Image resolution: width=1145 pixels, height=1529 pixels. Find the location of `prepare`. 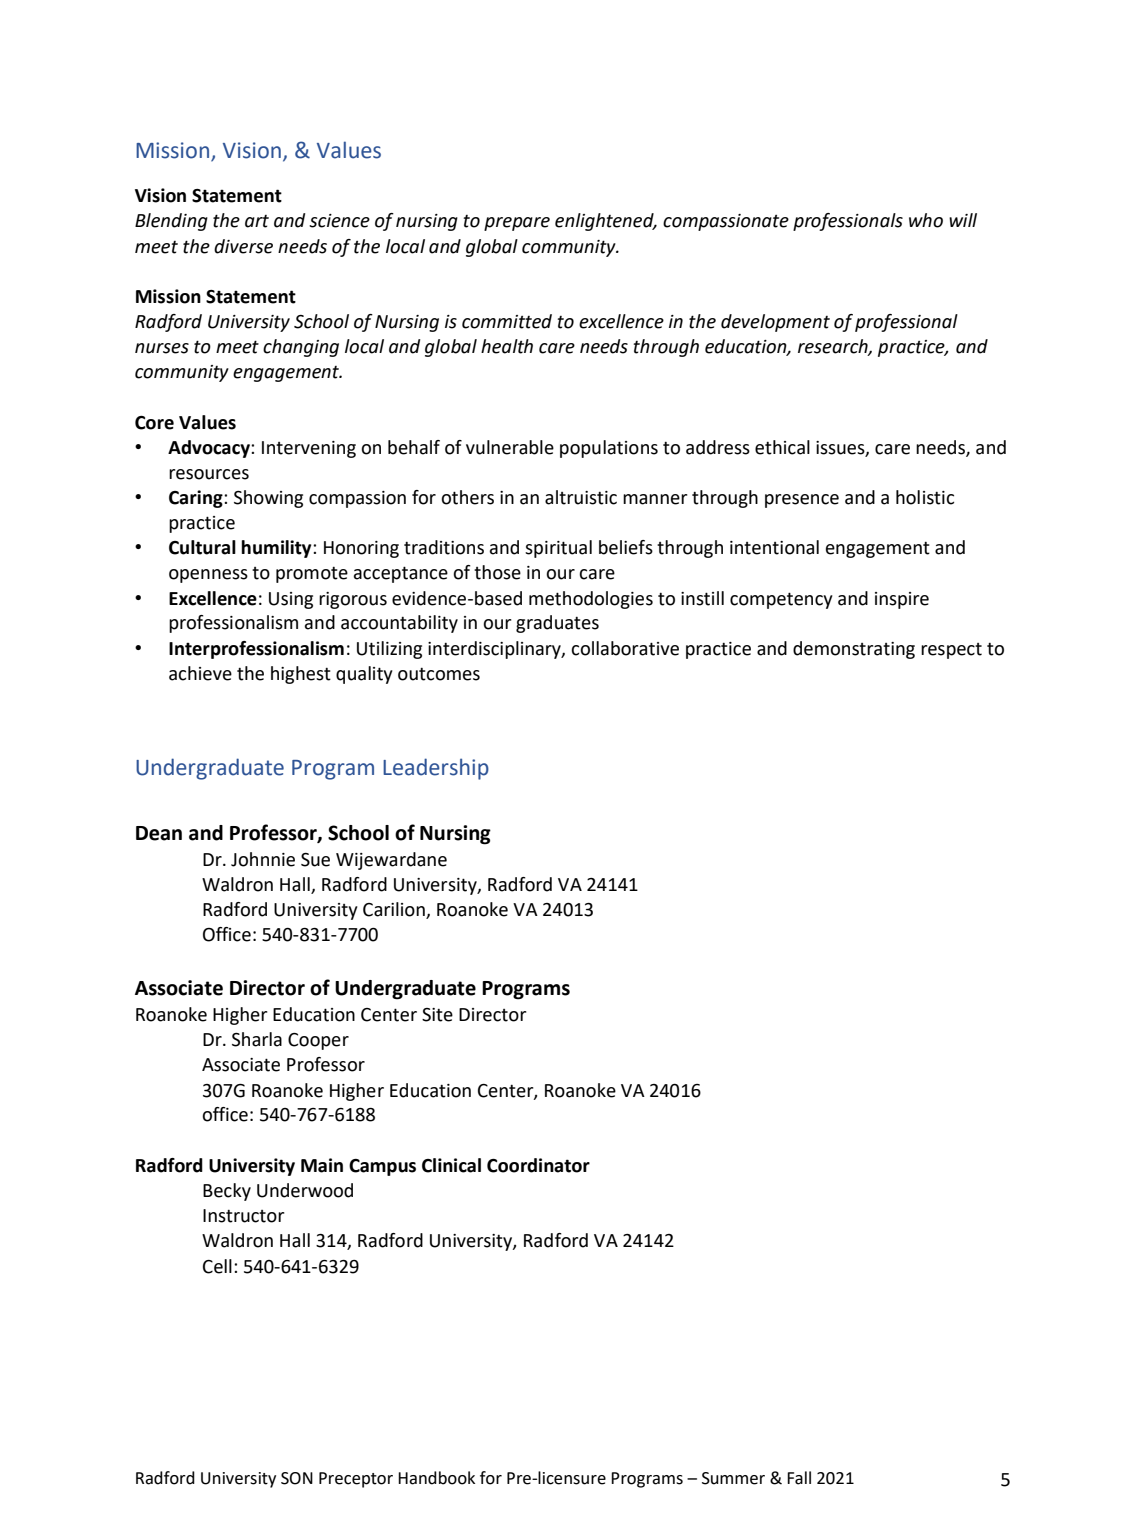

prepare is located at coordinates (517, 224).
